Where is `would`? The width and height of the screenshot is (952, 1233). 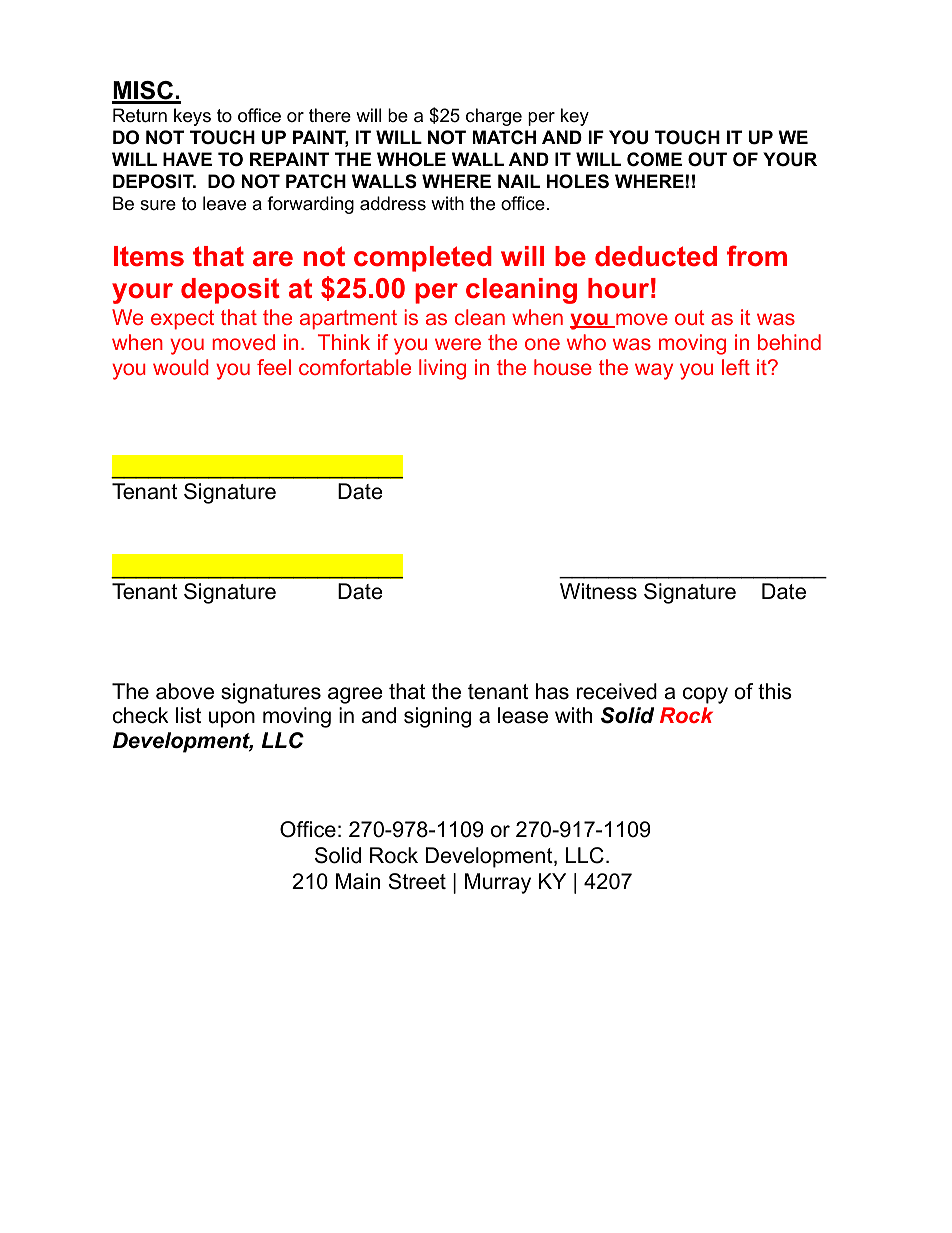 would is located at coordinates (180, 367).
